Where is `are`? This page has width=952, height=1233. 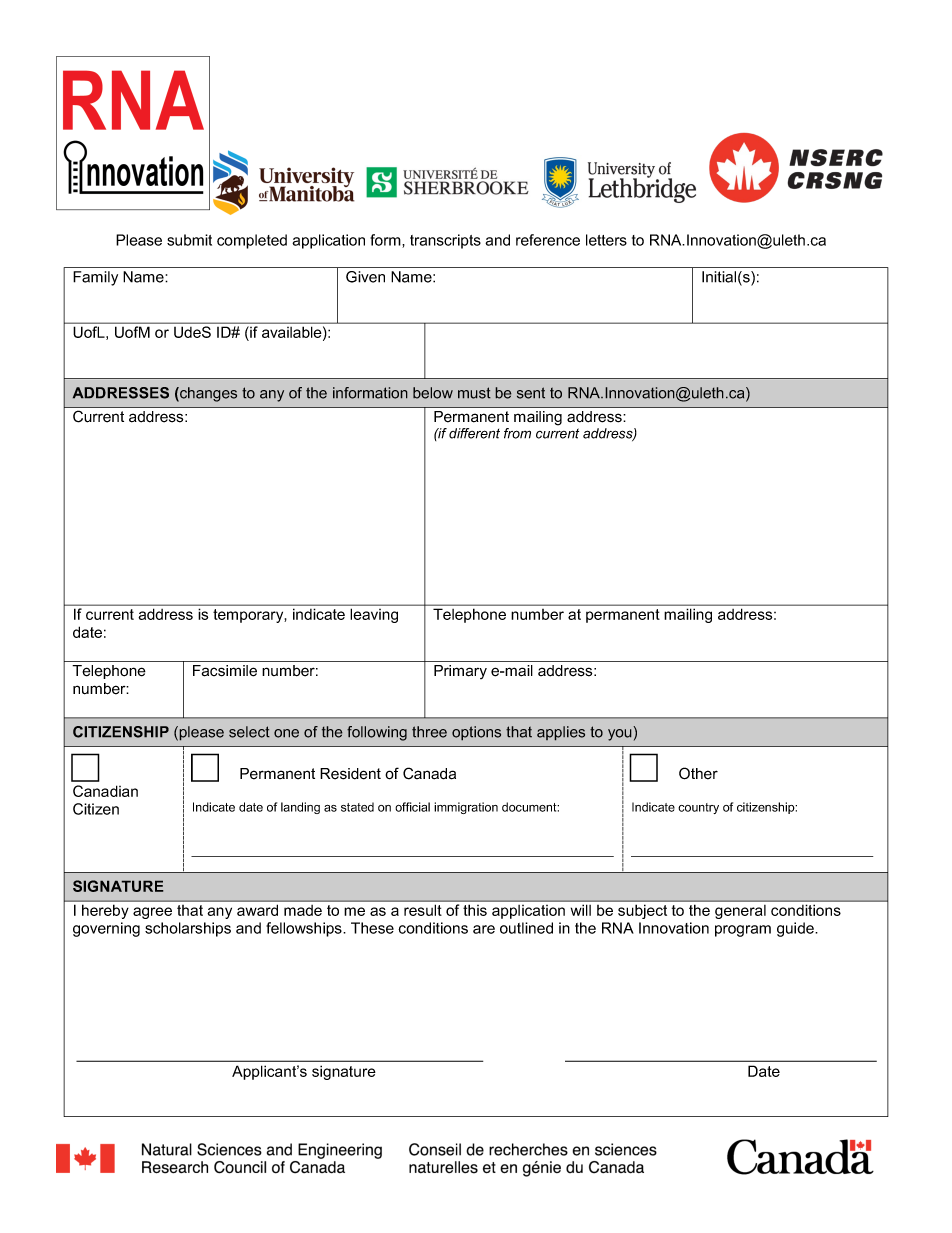
are is located at coordinates (484, 929).
